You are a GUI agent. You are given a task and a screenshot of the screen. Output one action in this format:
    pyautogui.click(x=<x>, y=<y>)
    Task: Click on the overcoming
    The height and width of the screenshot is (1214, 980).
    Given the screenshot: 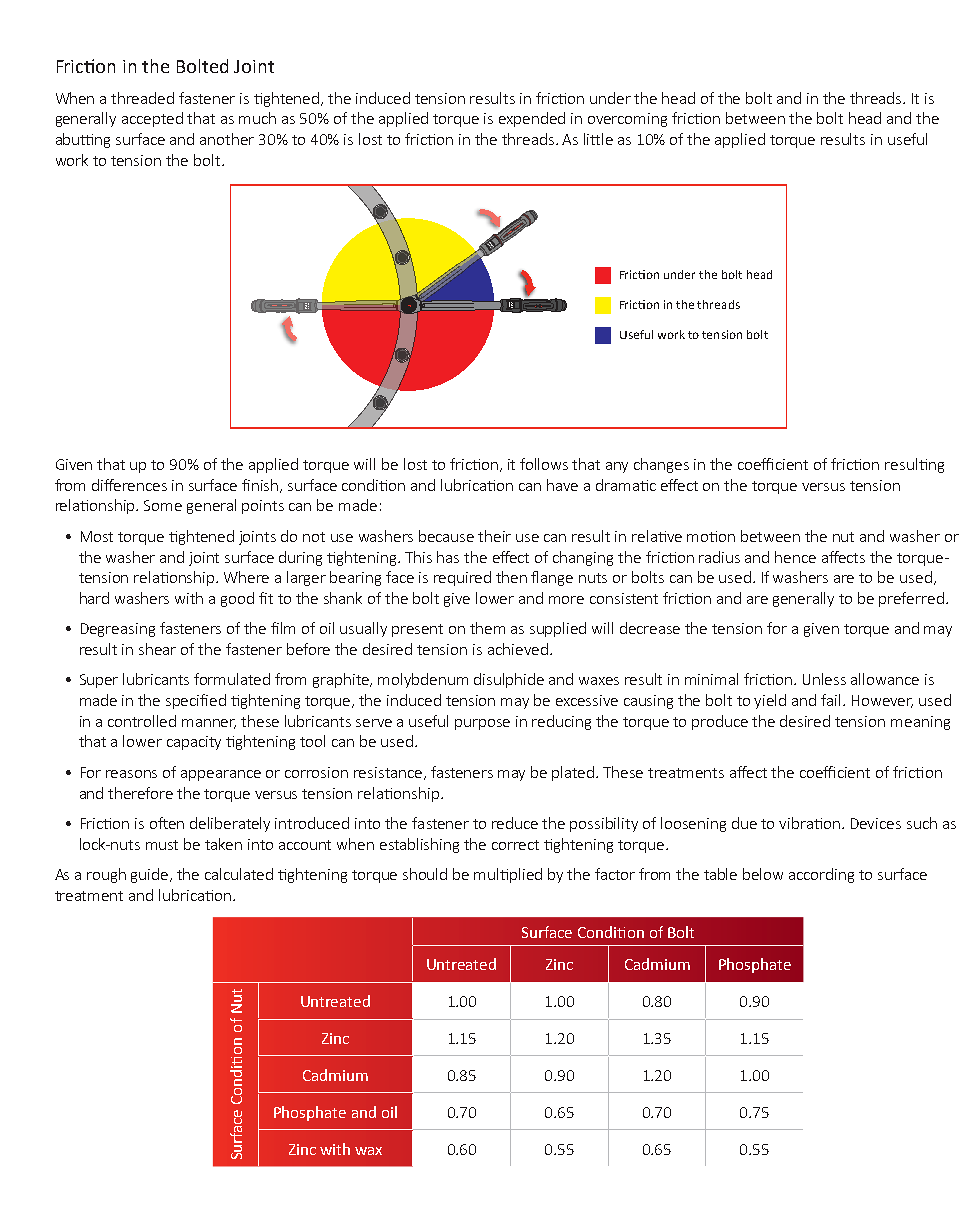 What is the action you would take?
    pyautogui.click(x=627, y=120)
